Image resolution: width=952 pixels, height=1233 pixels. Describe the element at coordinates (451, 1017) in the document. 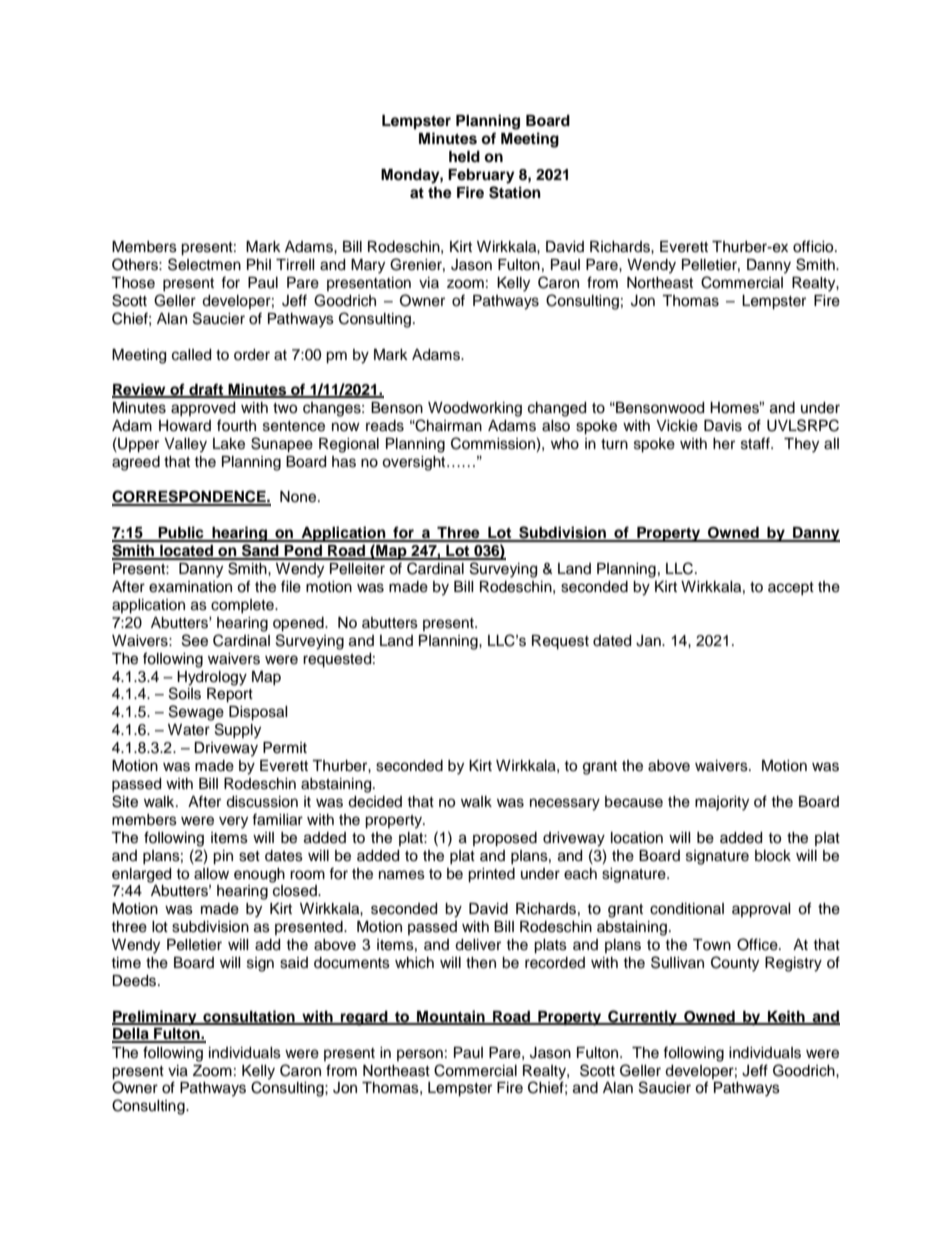

I see `Mountain` at that location.
